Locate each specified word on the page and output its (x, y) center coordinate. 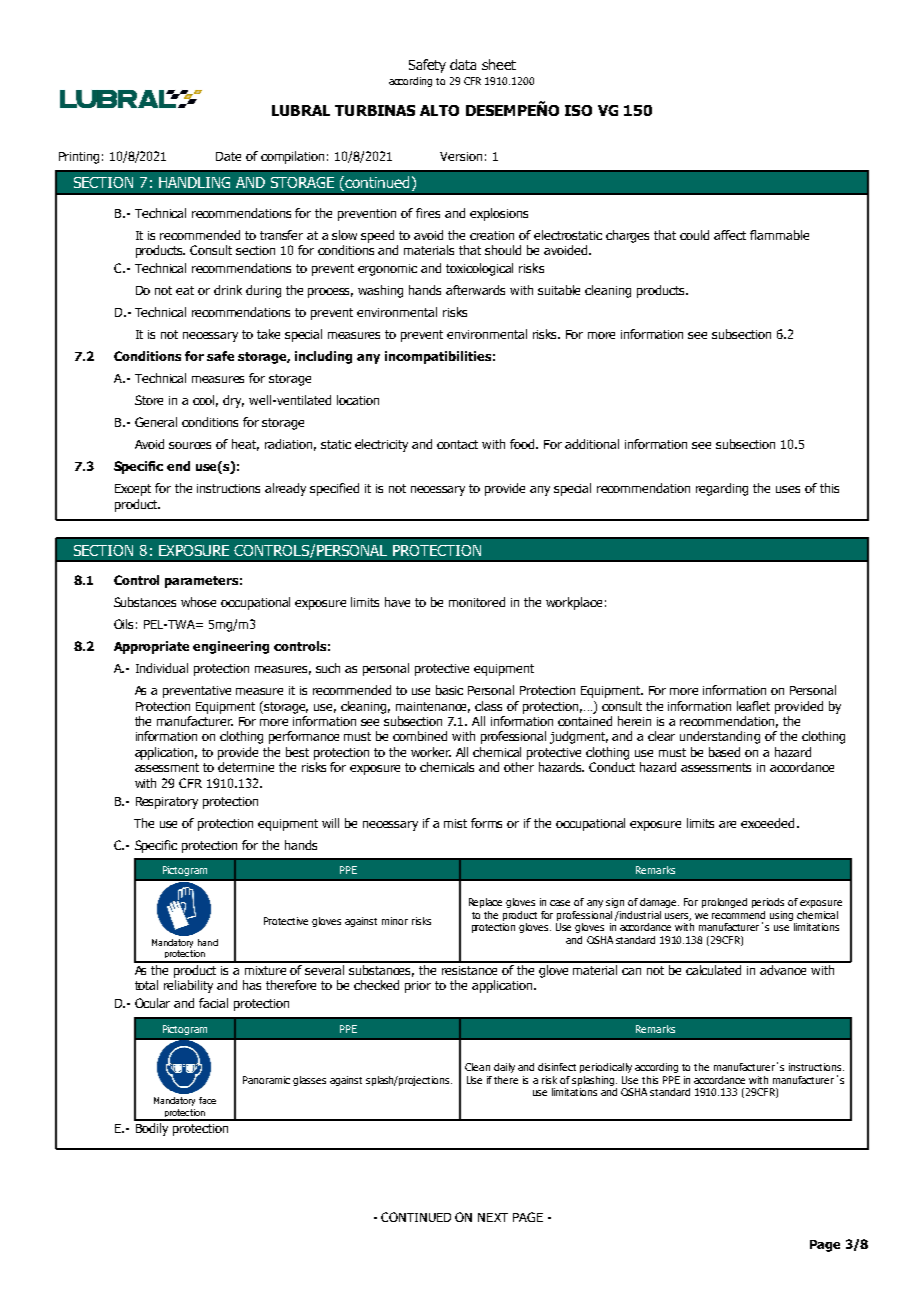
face (207, 1100)
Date (228, 156)
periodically (606, 1068)
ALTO (439, 110)
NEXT (493, 1217)
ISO (578, 110)
